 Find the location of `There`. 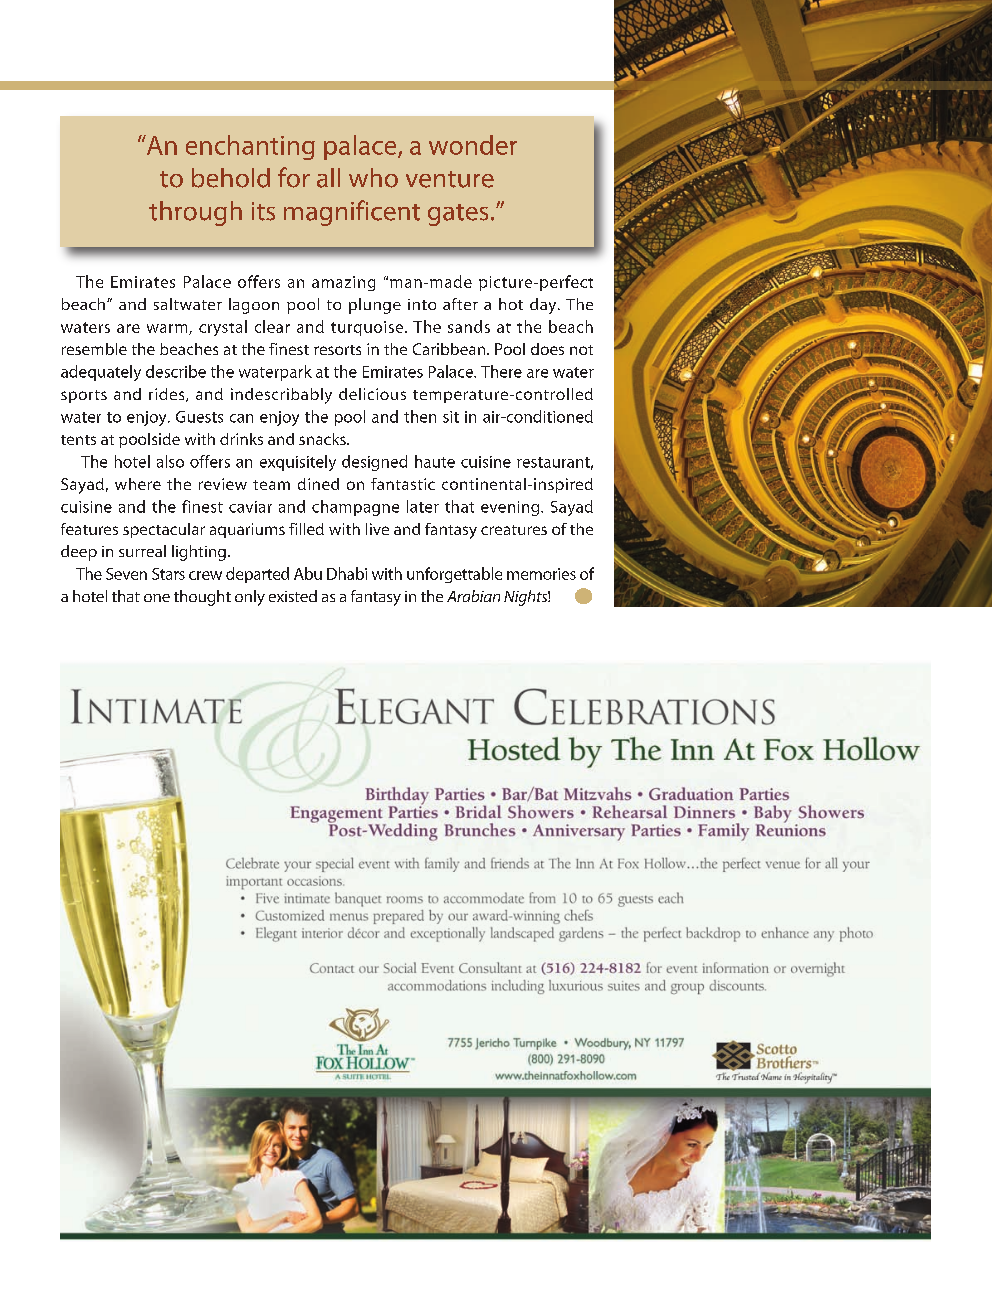

There is located at coordinates (501, 371).
